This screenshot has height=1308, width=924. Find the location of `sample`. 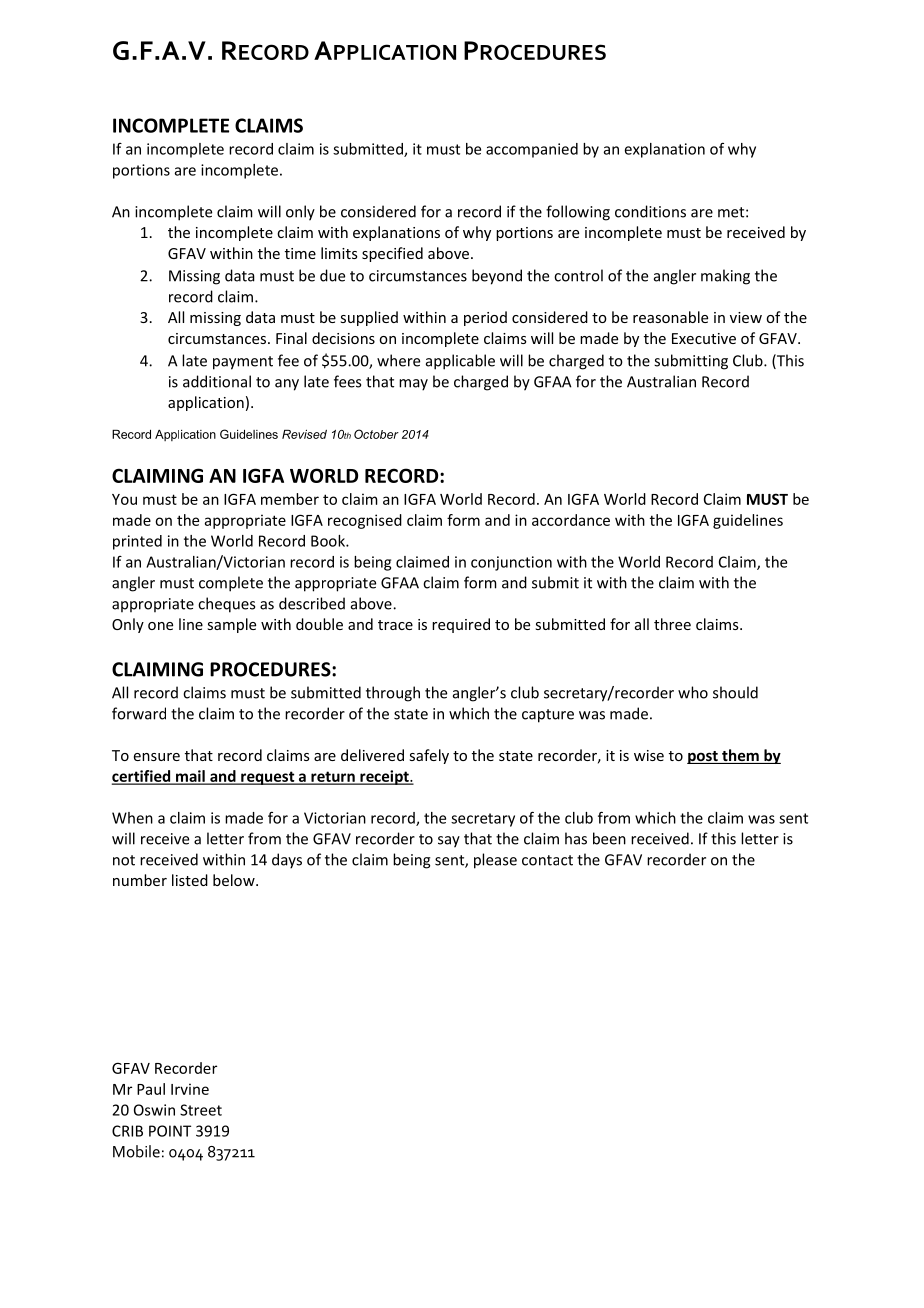

sample is located at coordinates (231, 625).
